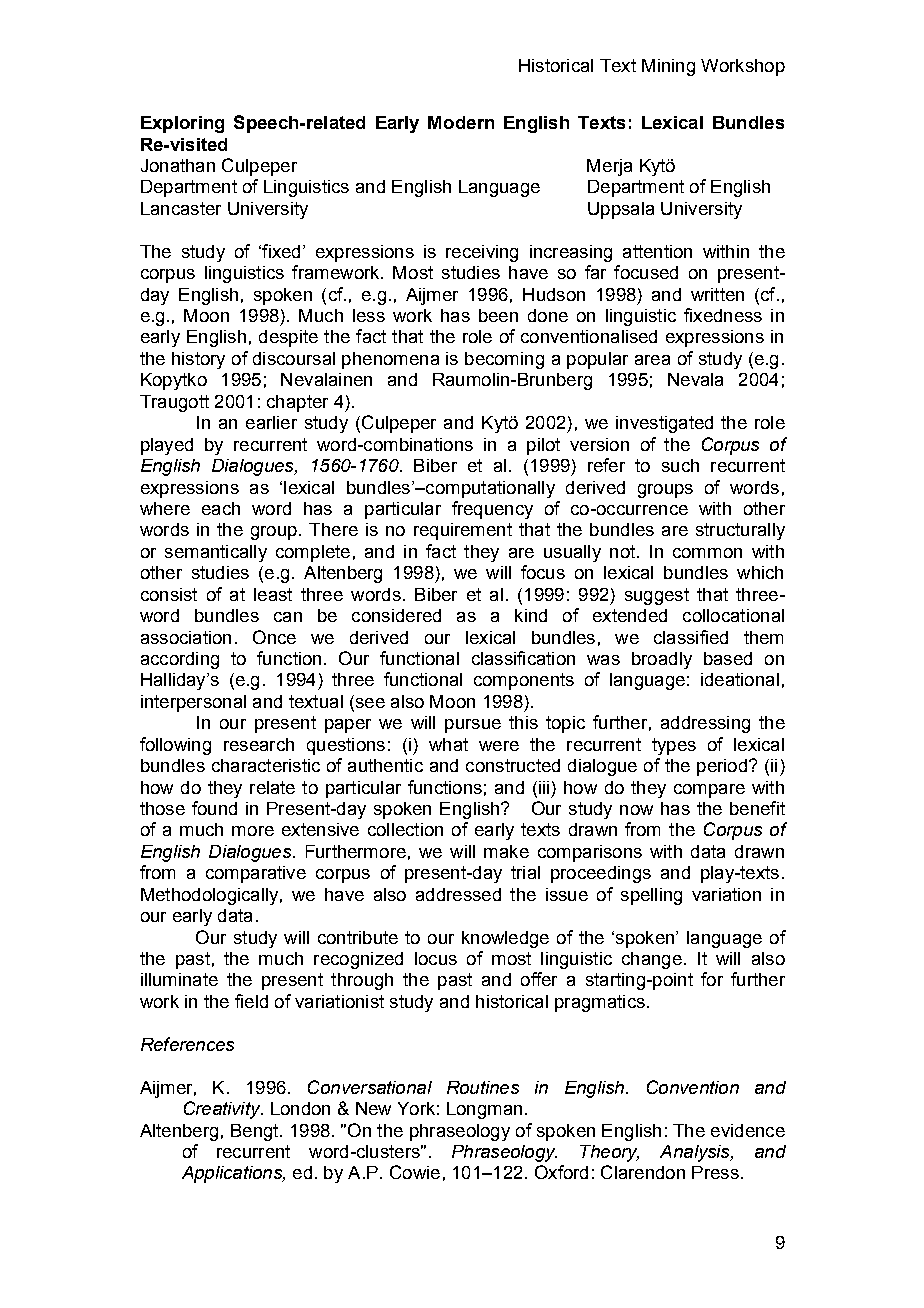 This screenshot has height=1308, width=924. Describe the element at coordinates (461, 122) in the screenshot. I see `Modern` at that location.
